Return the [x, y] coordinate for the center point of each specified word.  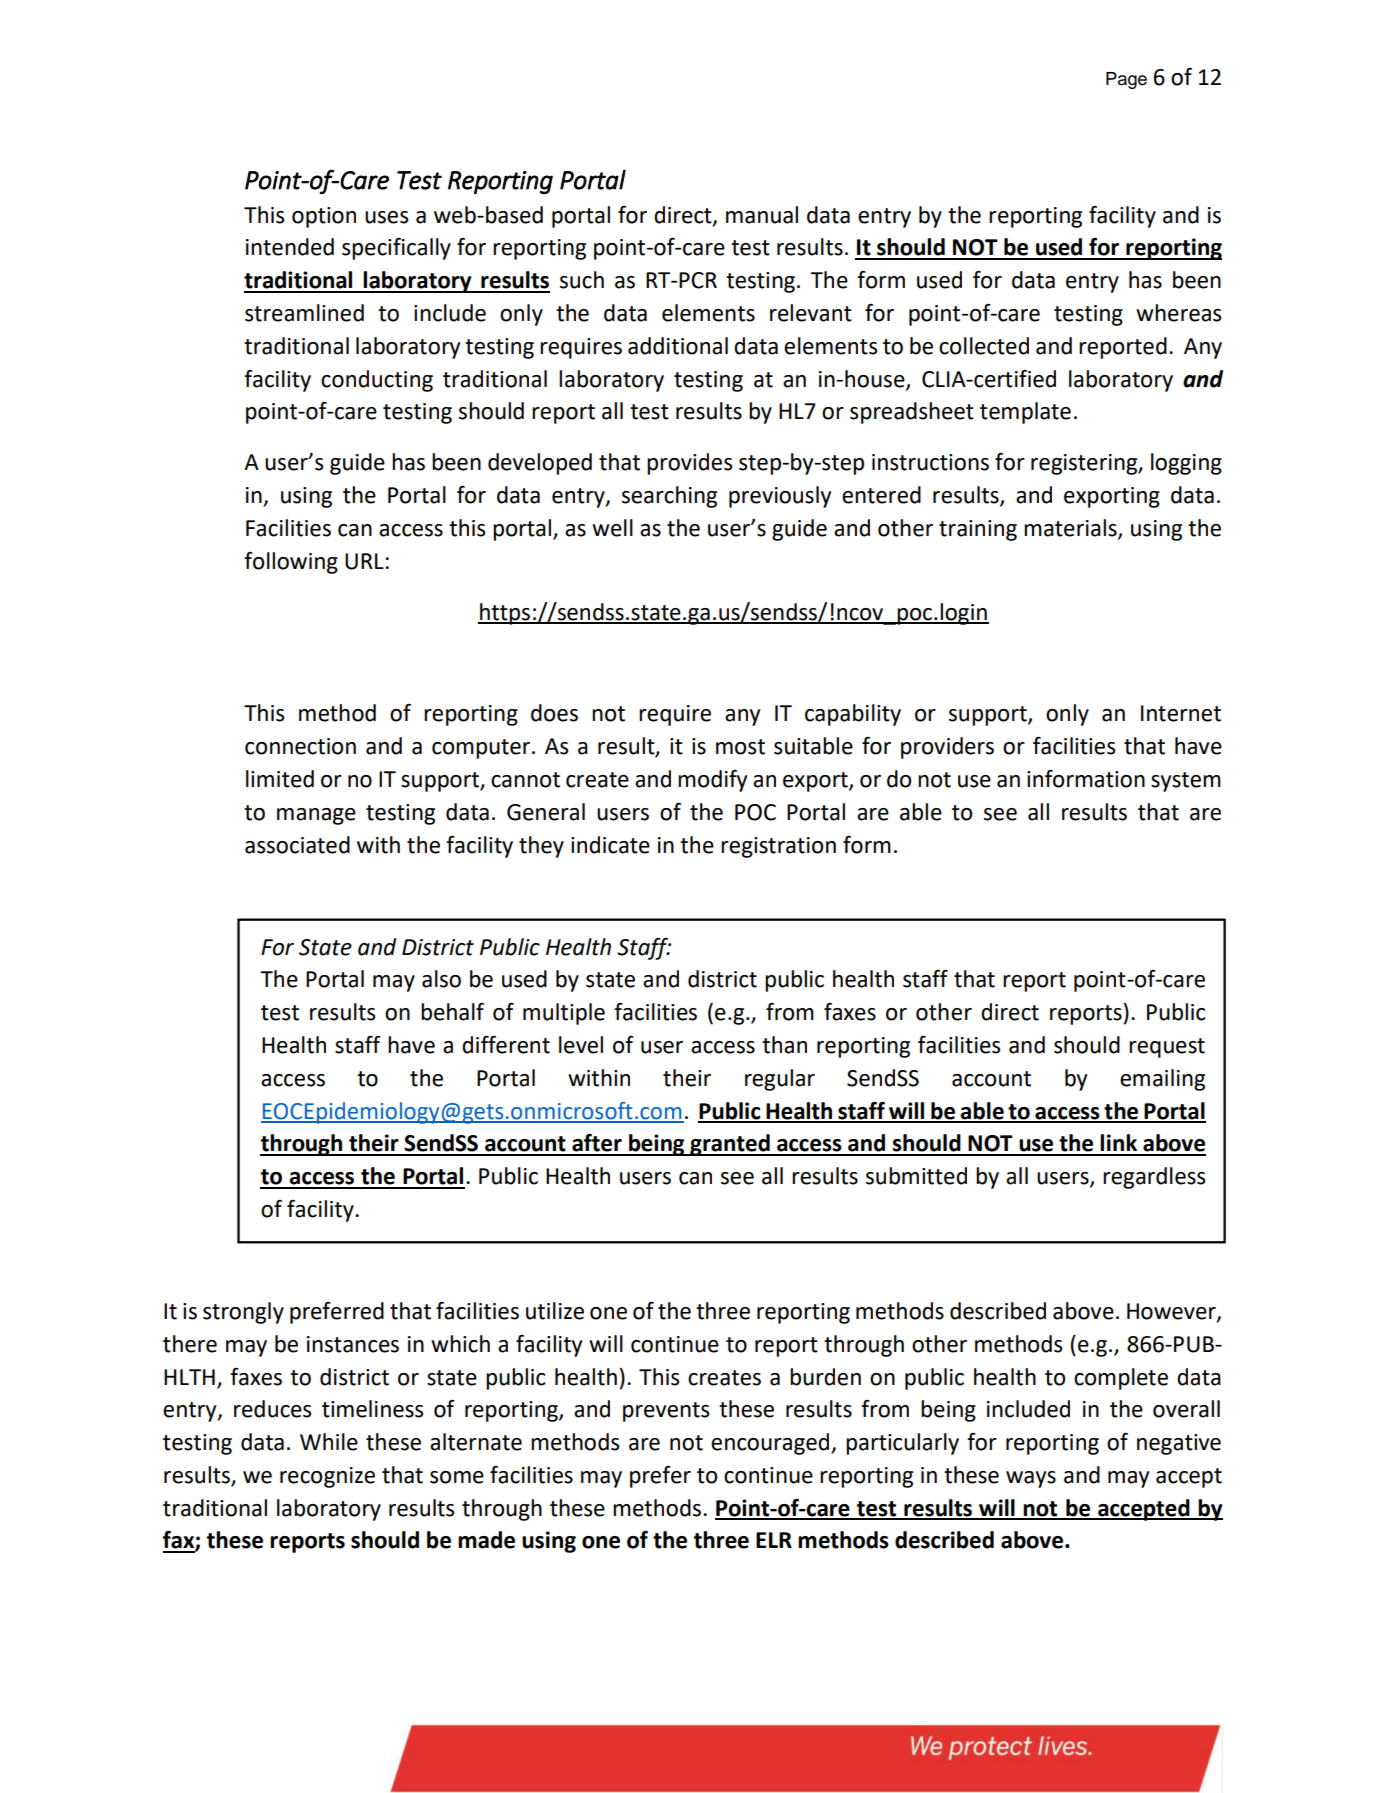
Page [1126, 80]
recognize [327, 1477]
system [1186, 782]
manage [316, 816]
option [324, 217]
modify [712, 781]
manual [762, 215]
